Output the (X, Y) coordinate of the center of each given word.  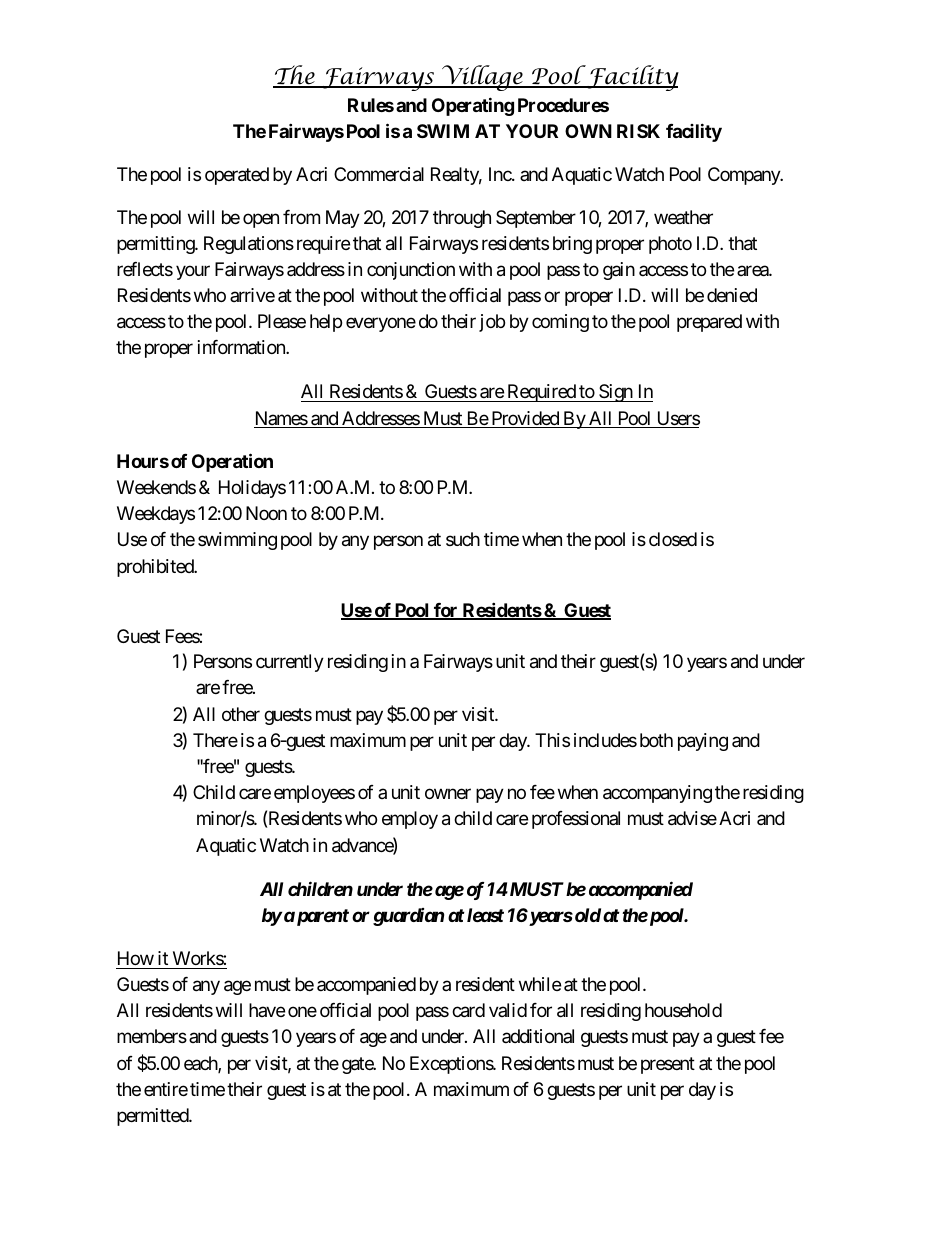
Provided (525, 419)
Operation (232, 463)
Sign (615, 393)
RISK (638, 131)
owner (448, 794)
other (241, 714)
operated (237, 176)
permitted (153, 1117)
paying (703, 742)
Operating (473, 106)
